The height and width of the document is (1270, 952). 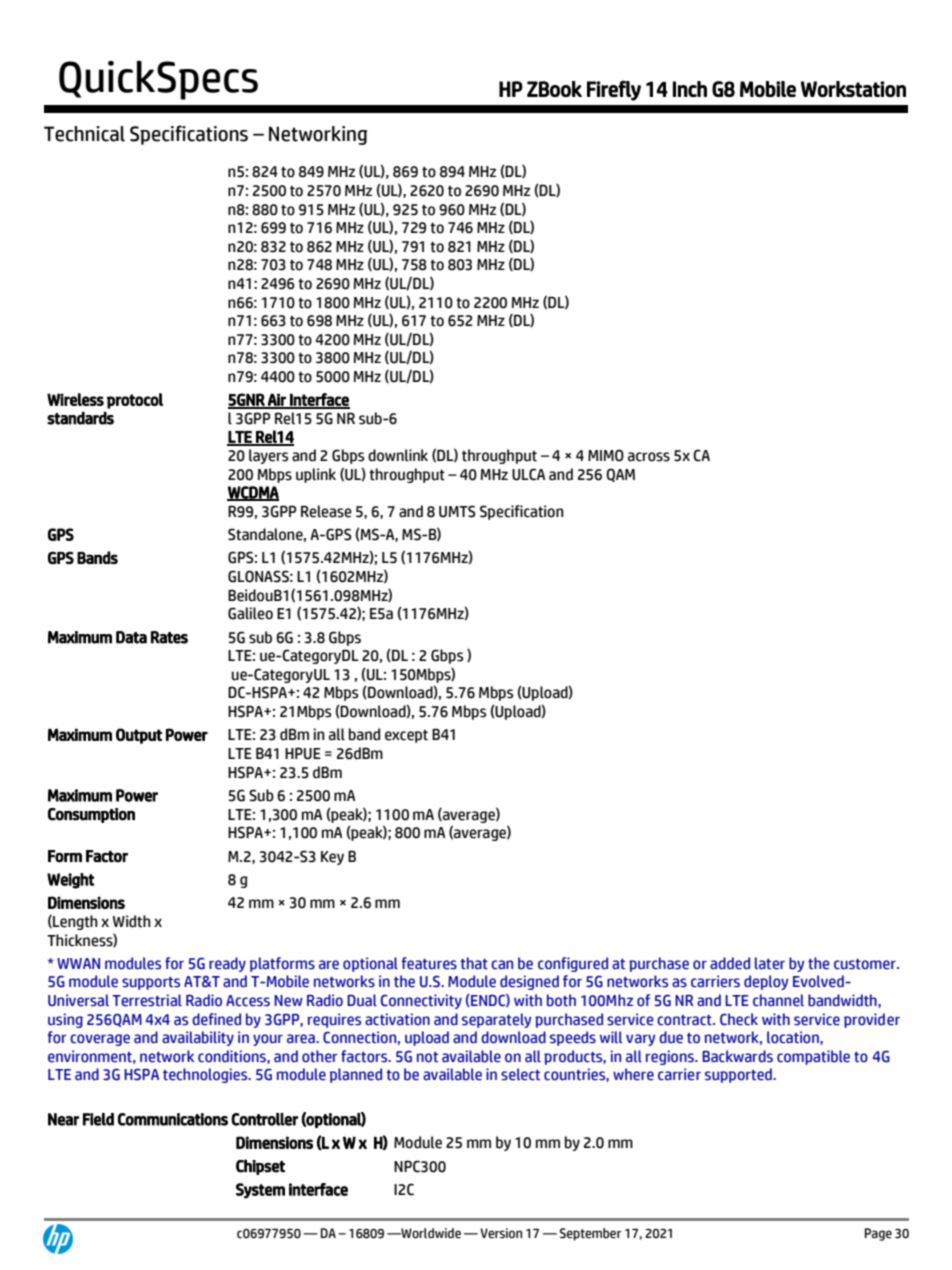 What do you see at coordinates (169, 637) in the document?
I see `Rates` at bounding box center [169, 637].
